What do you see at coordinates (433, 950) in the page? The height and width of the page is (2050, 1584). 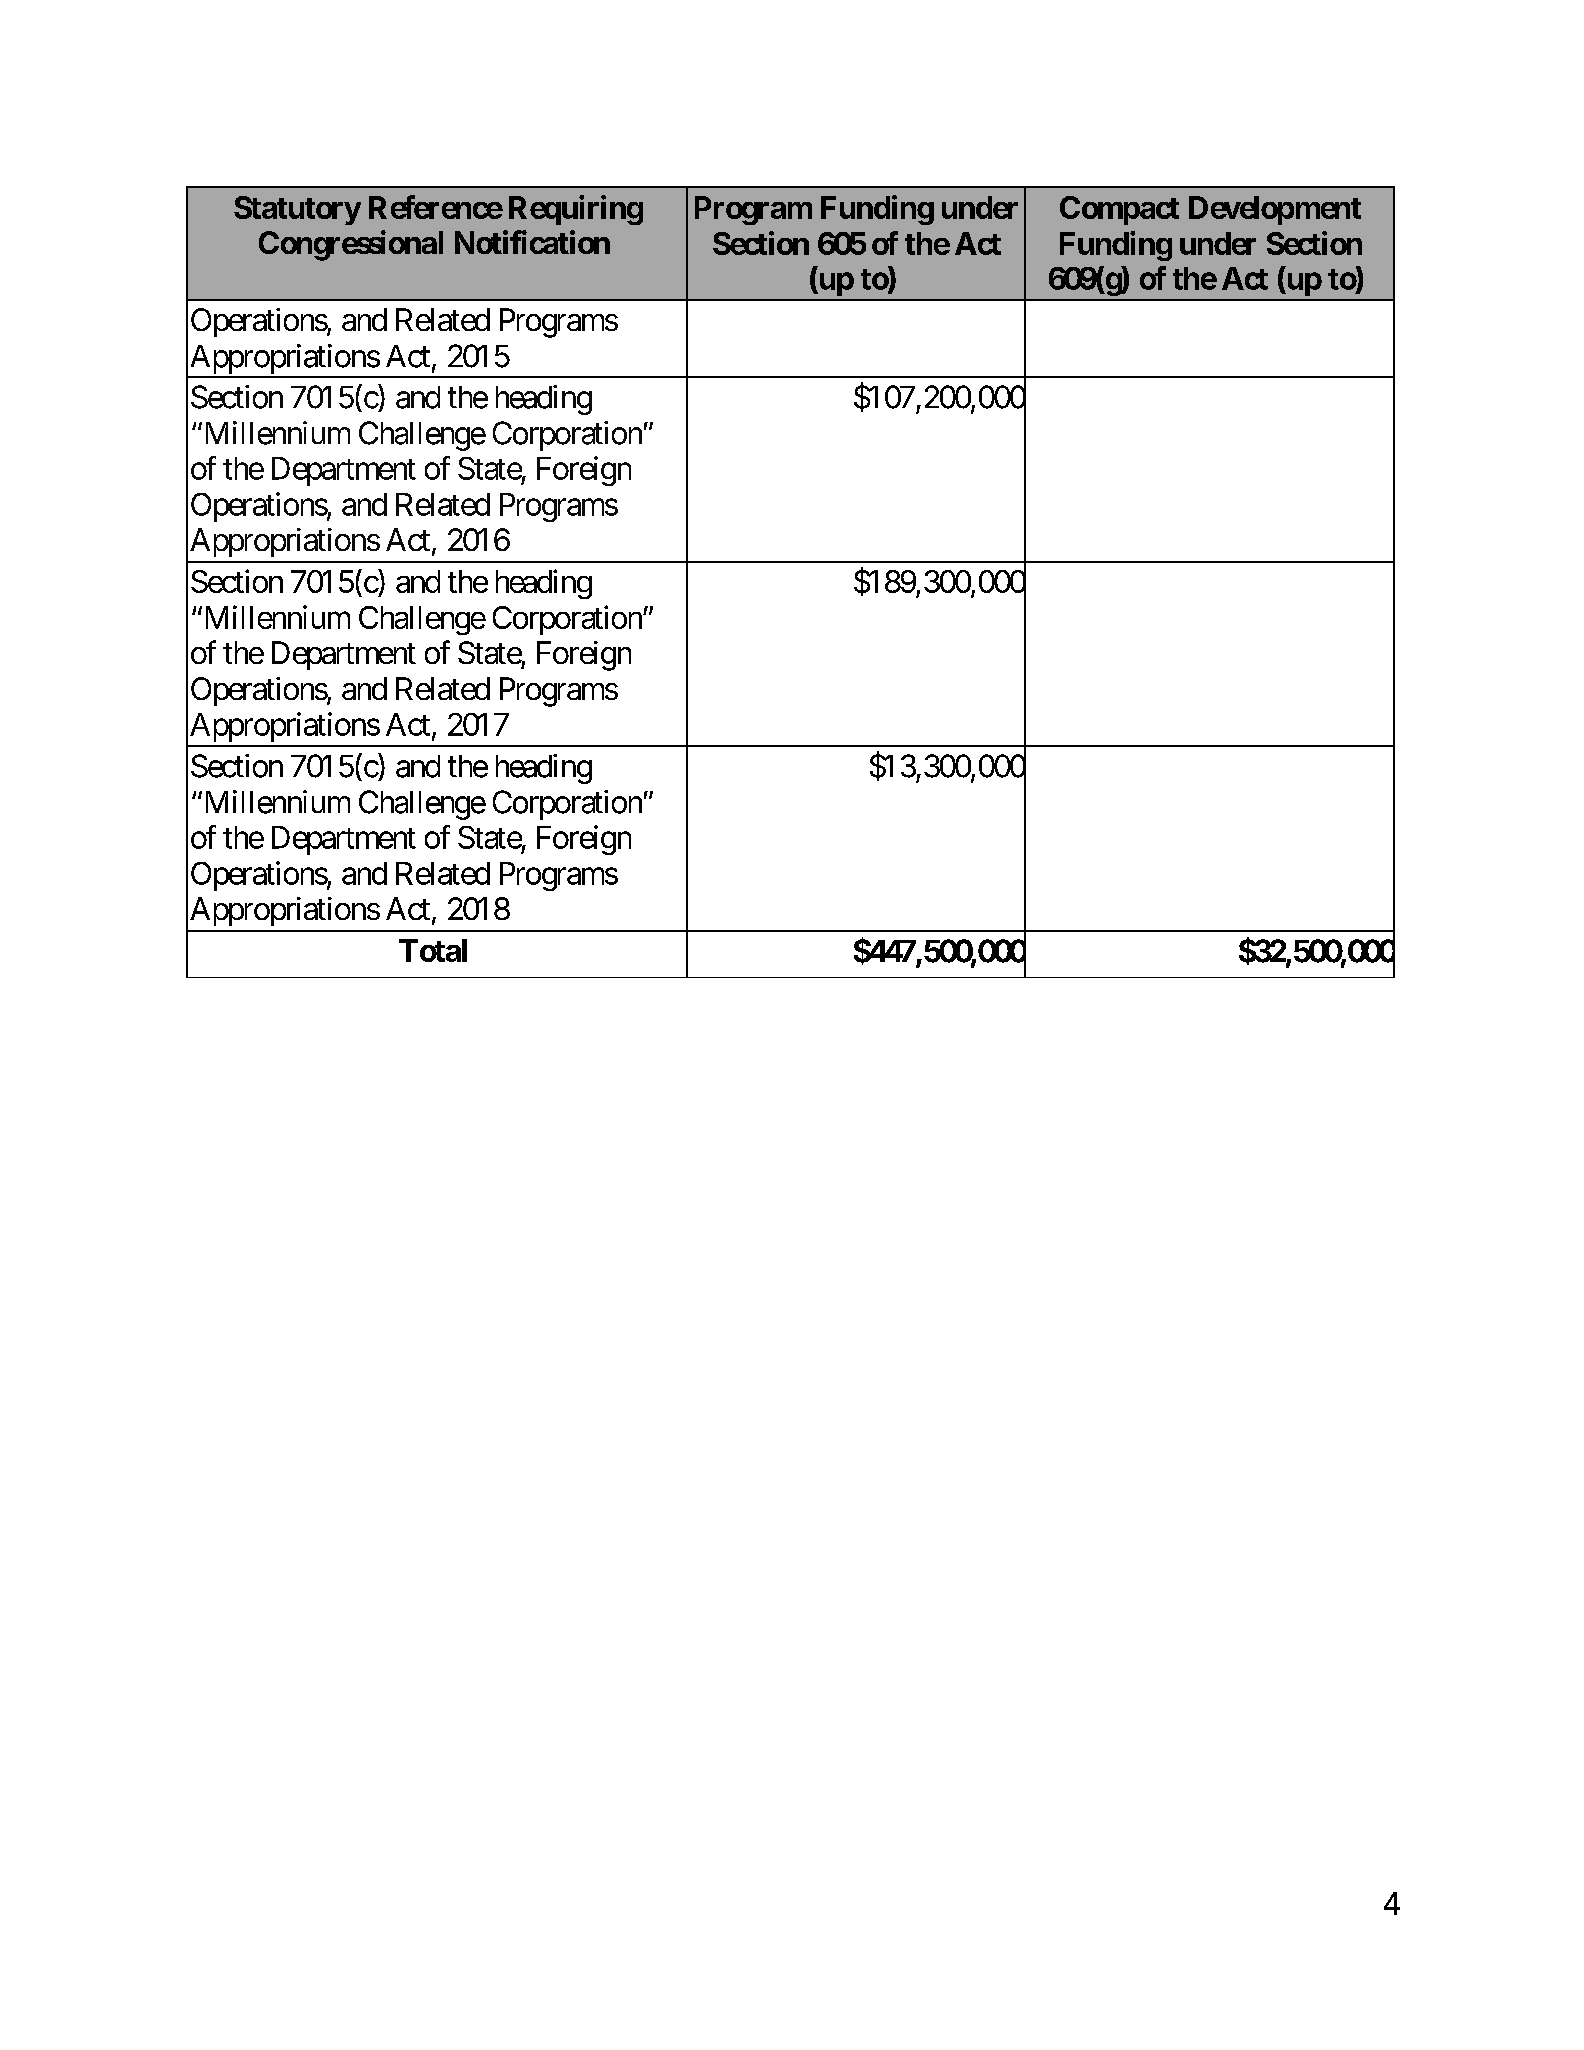 I see `Total` at bounding box center [433, 950].
